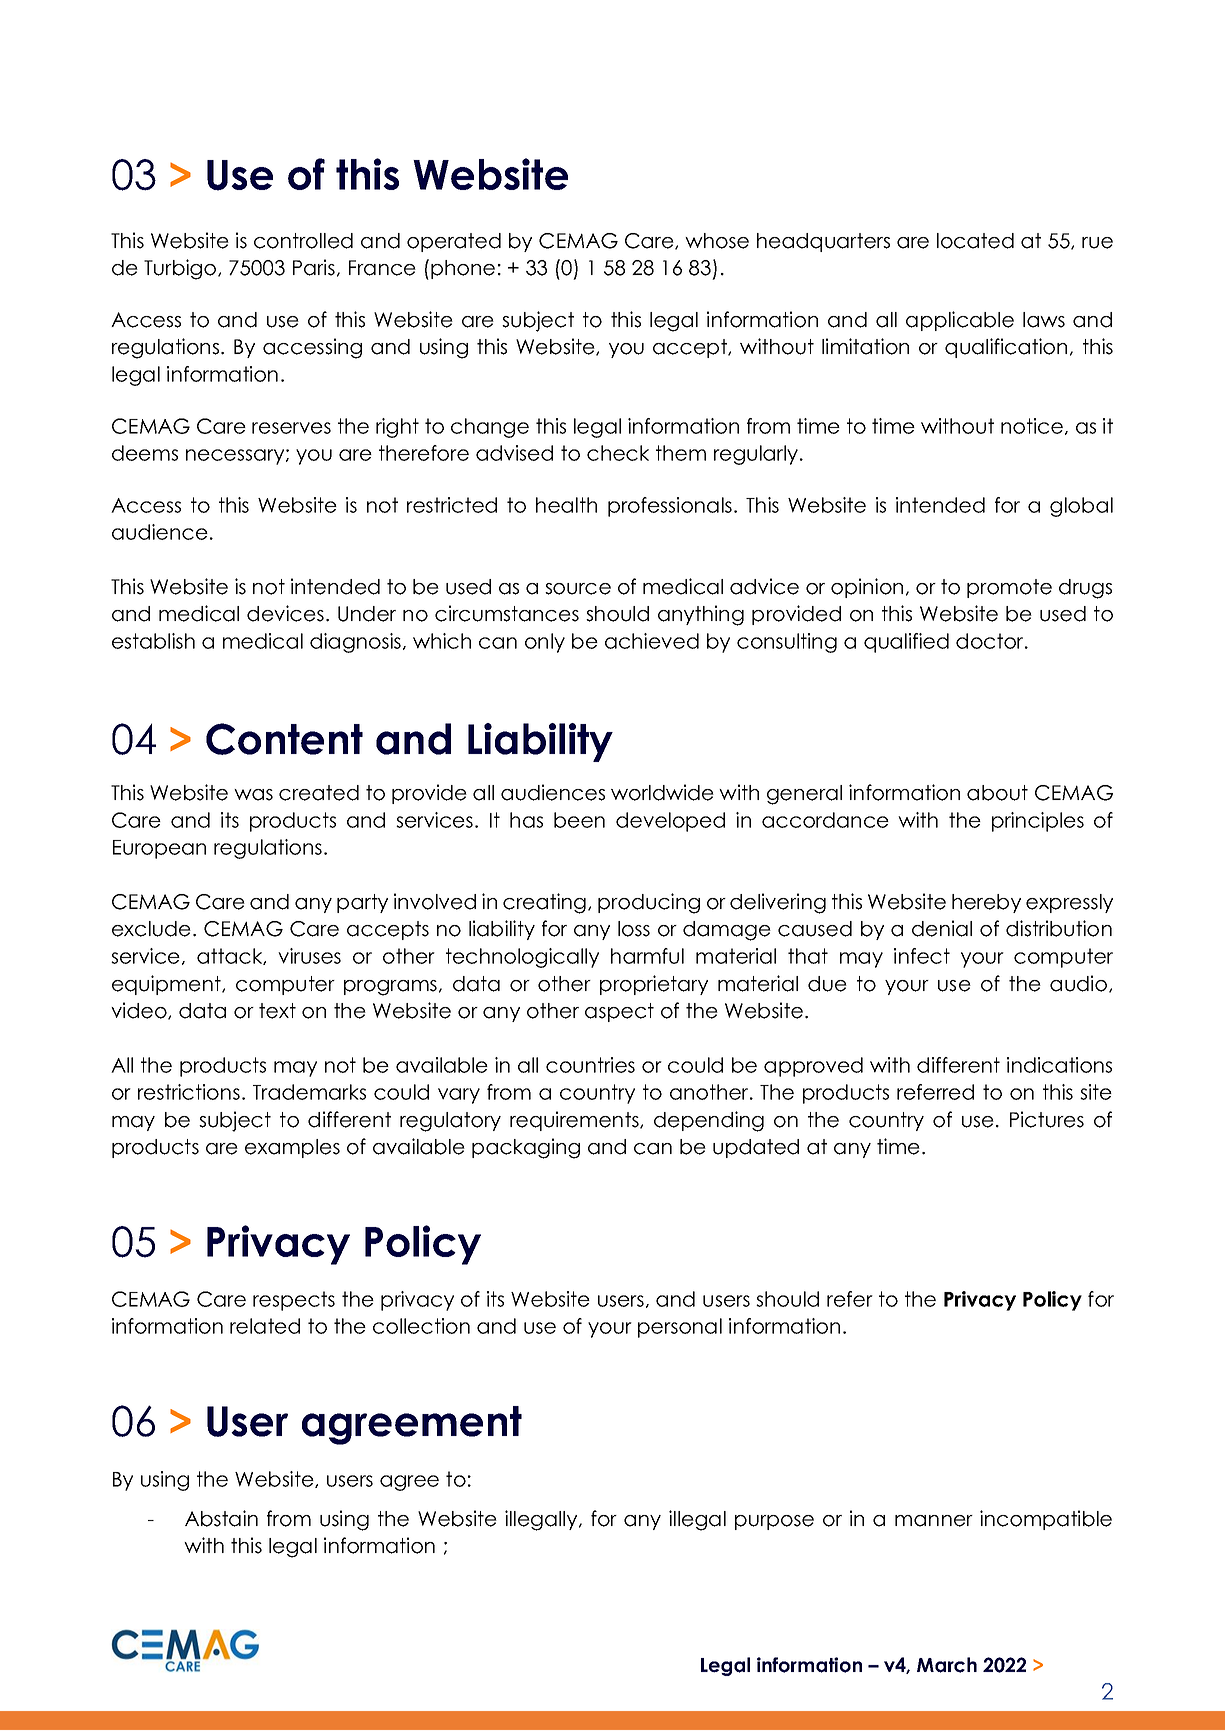 This image has width=1225, height=1732. Describe the element at coordinates (314, 267) in the image. I see `Paris` at that location.
